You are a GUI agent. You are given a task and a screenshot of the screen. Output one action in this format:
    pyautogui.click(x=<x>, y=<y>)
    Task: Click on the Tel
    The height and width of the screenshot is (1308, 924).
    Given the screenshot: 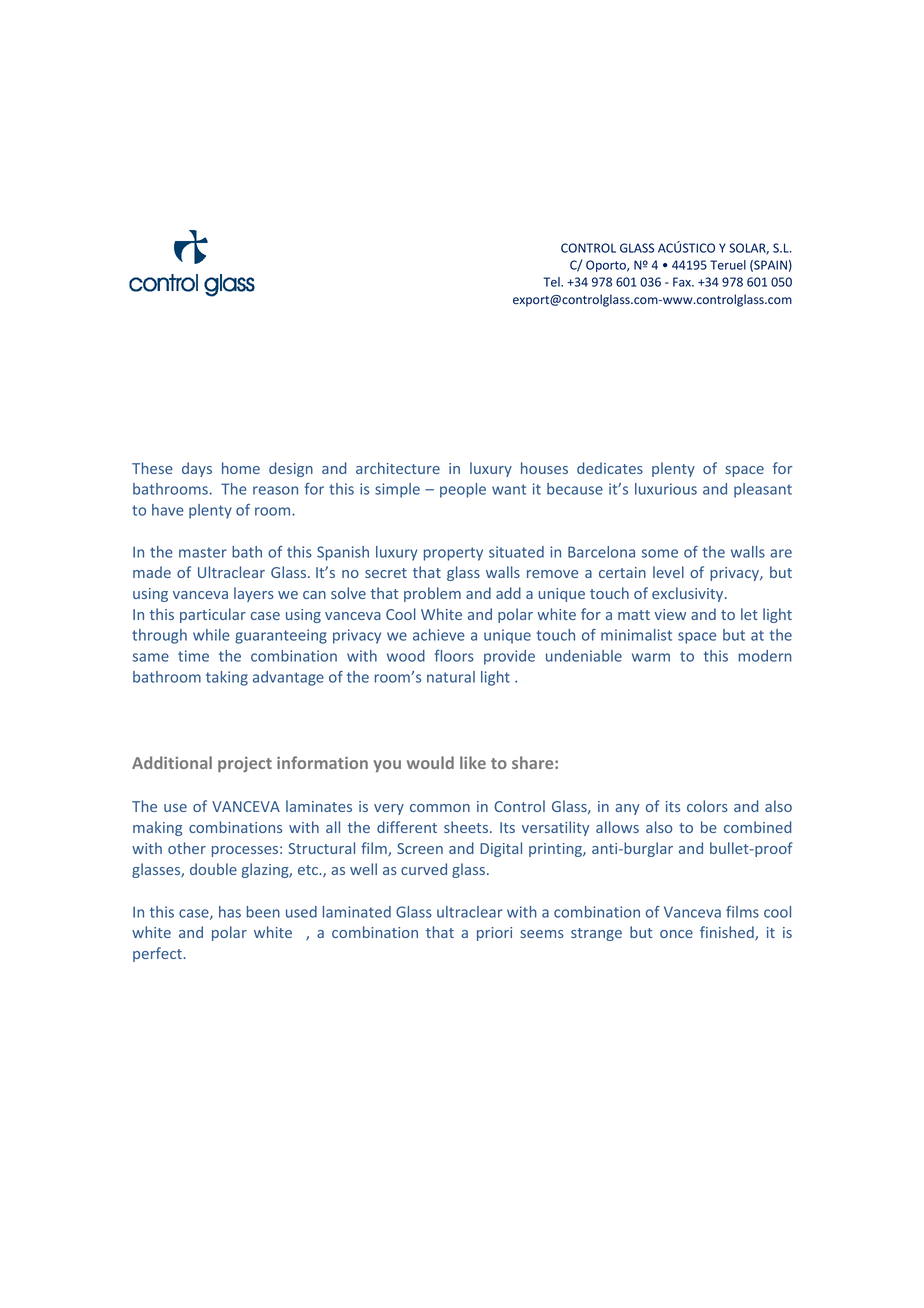 What is the action you would take?
    pyautogui.click(x=552, y=282)
